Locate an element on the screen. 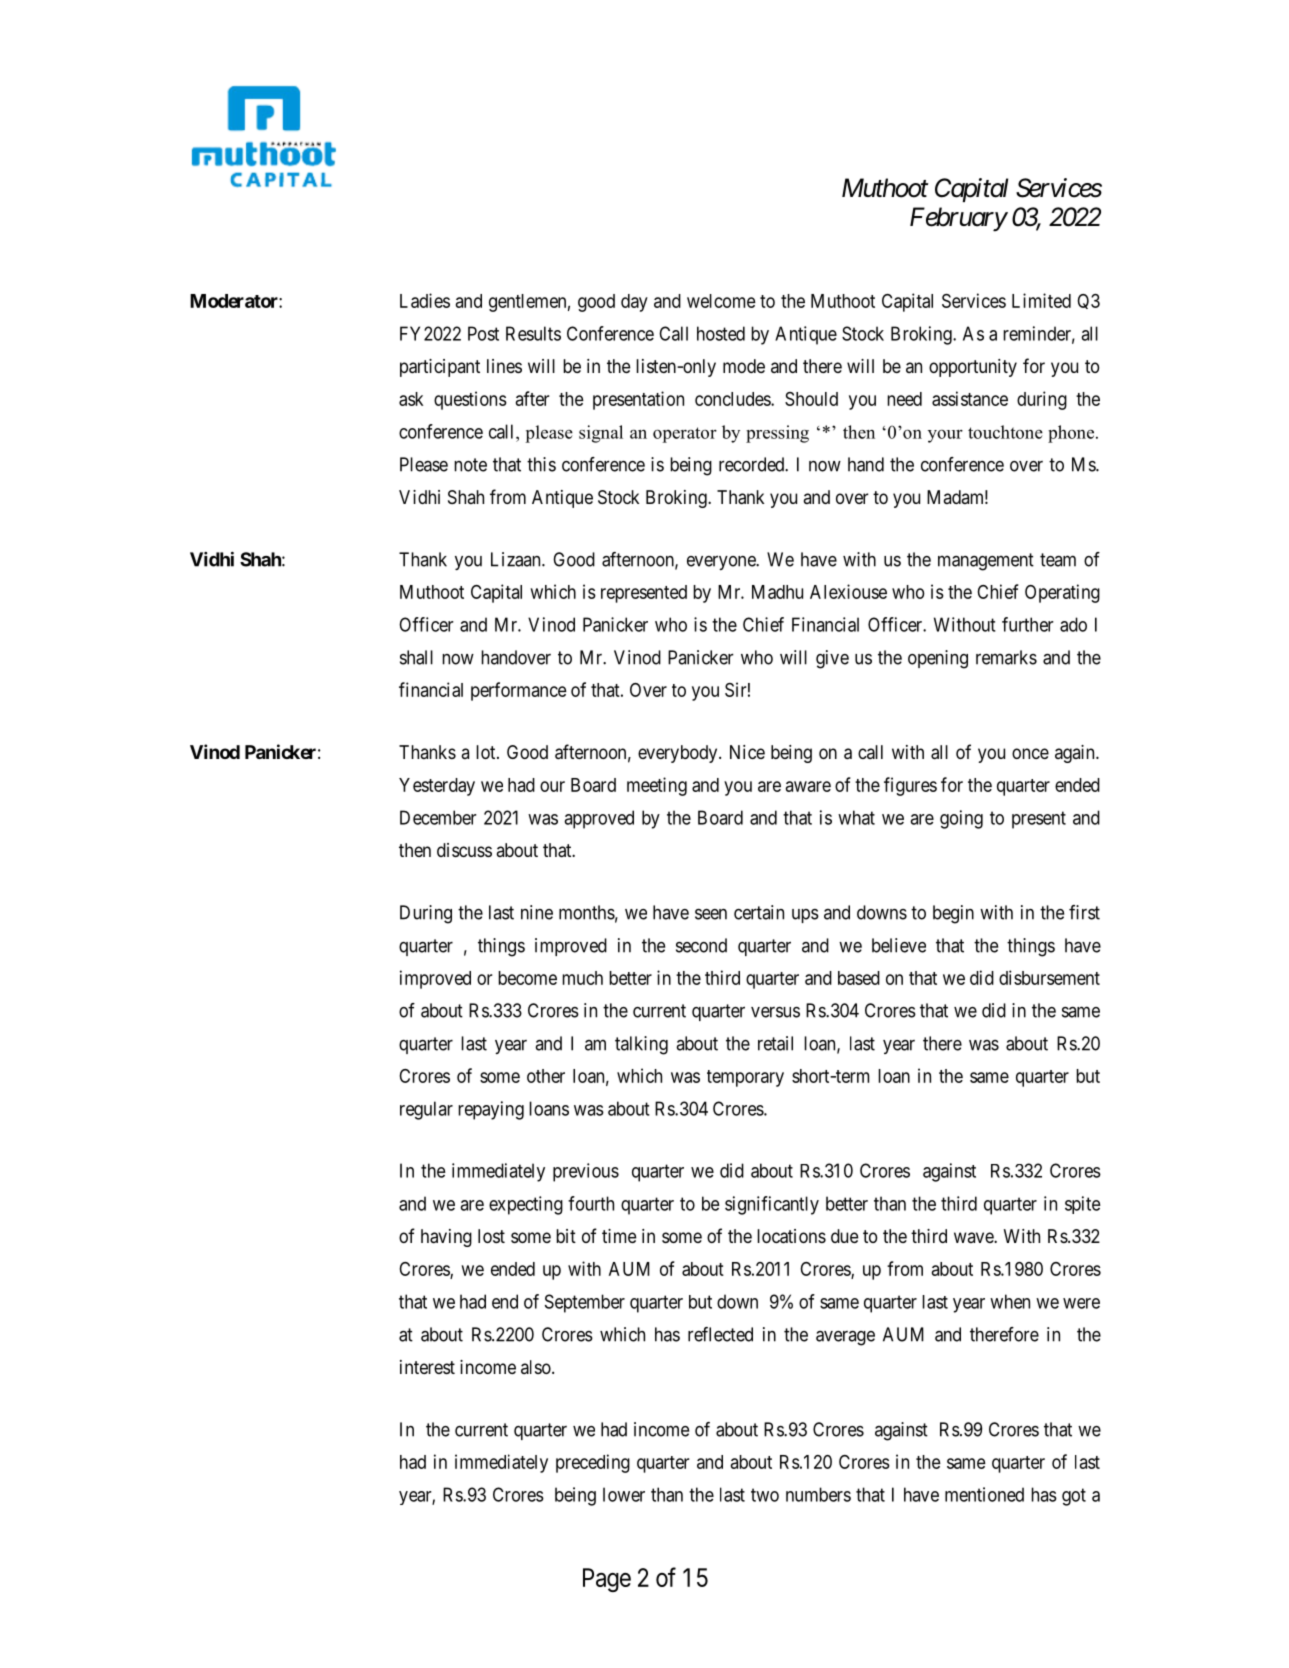 The width and height of the screenshot is (1289, 1668). begin is located at coordinates (953, 914).
